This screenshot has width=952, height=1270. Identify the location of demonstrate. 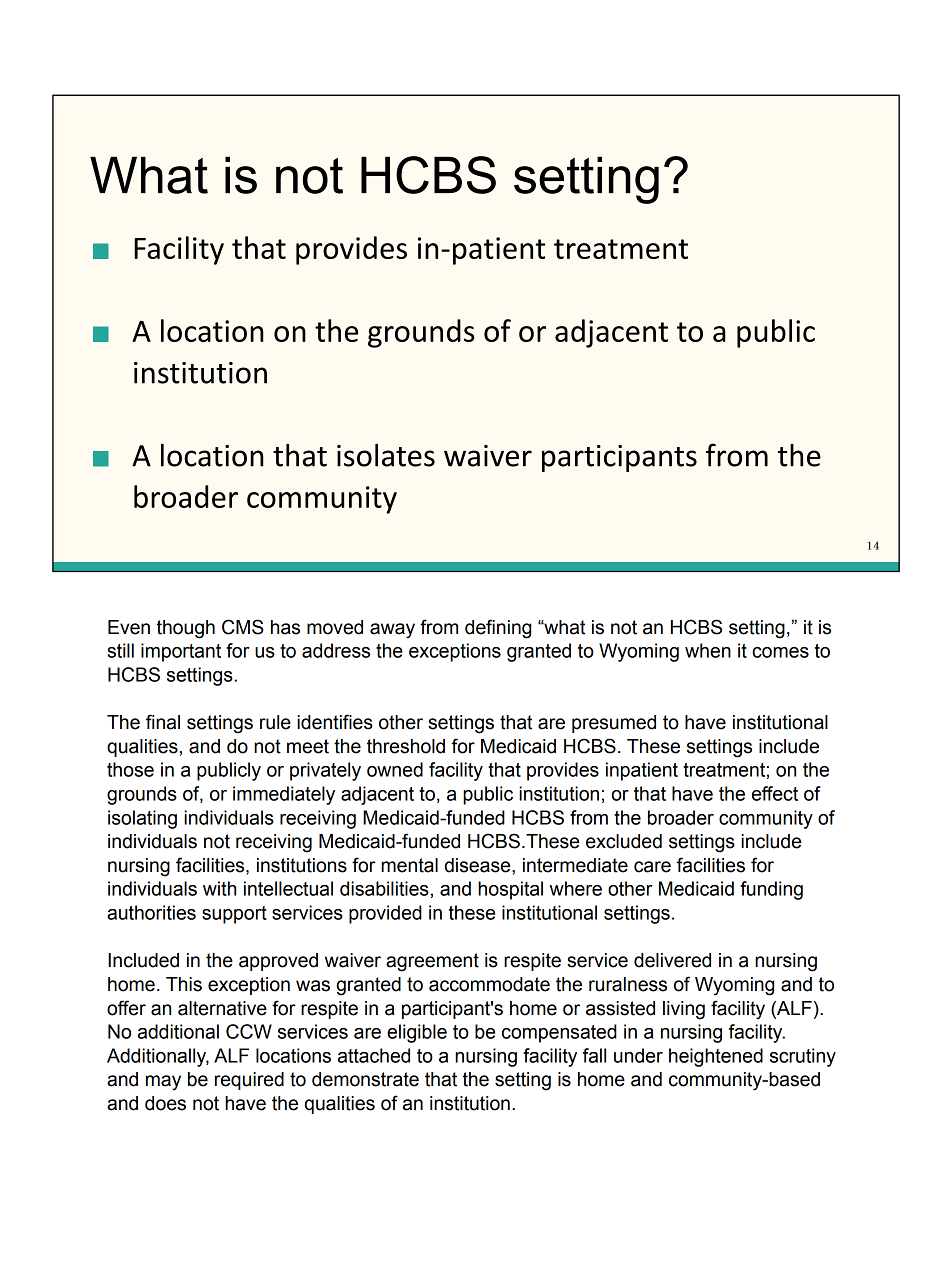
(365, 1079).
